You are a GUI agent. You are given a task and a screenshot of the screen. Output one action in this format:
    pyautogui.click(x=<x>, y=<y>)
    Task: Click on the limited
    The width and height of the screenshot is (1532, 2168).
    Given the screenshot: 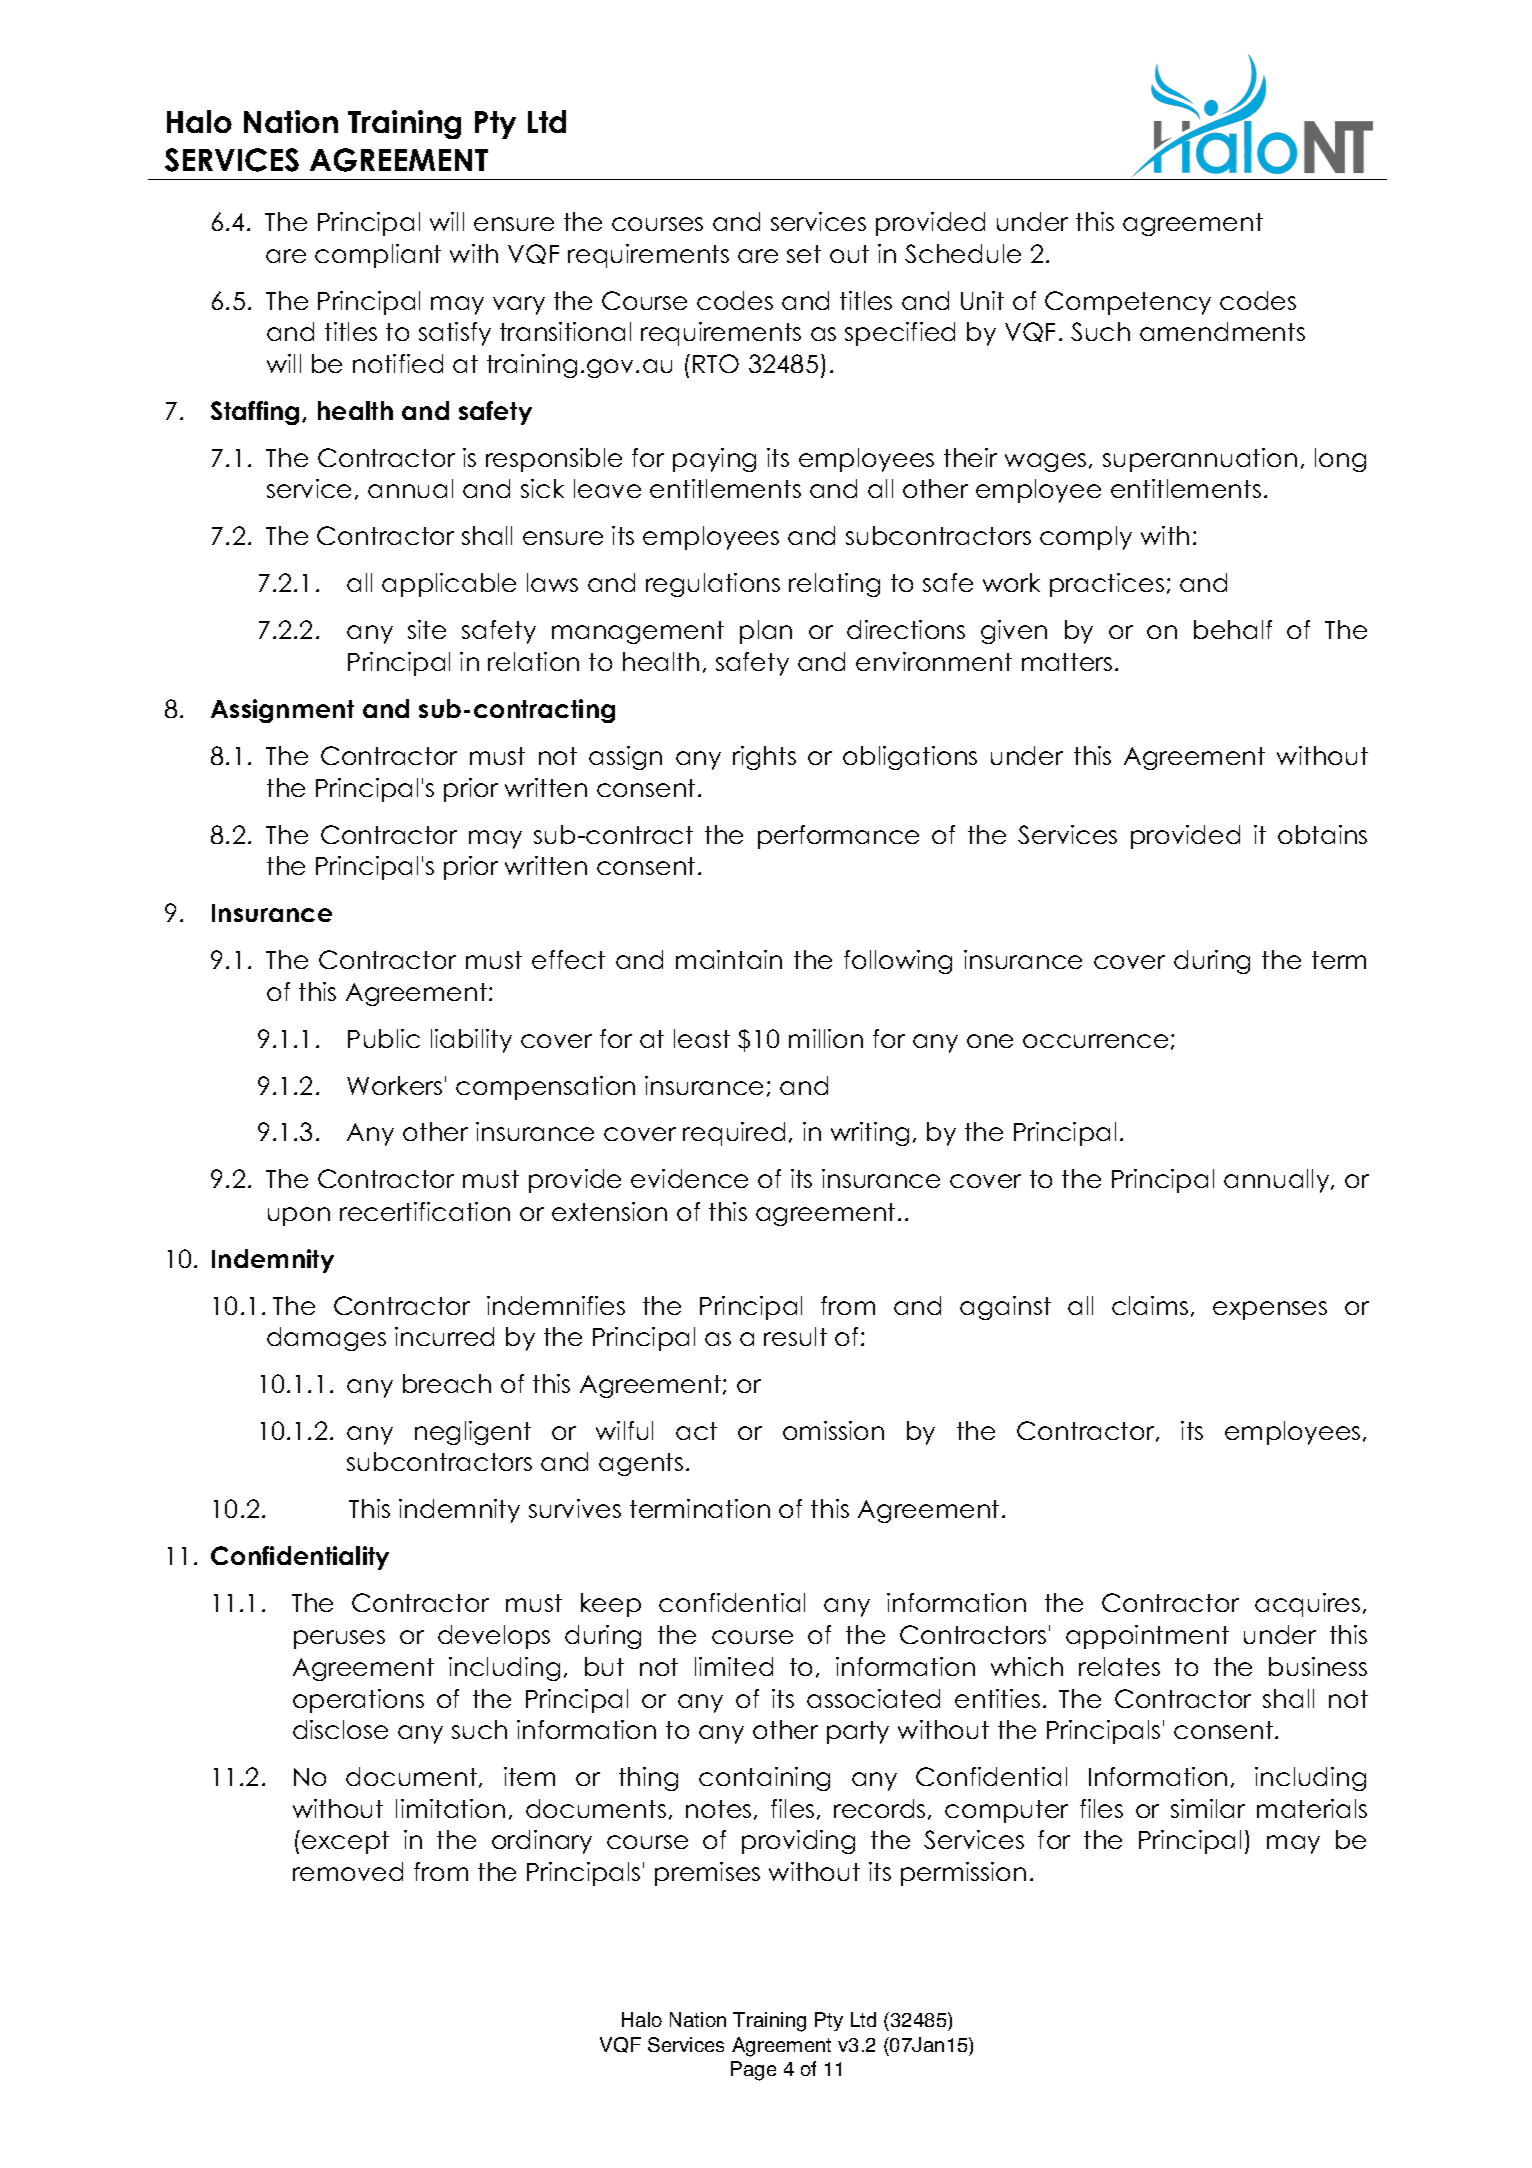 What is the action you would take?
    pyautogui.click(x=734, y=1666)
